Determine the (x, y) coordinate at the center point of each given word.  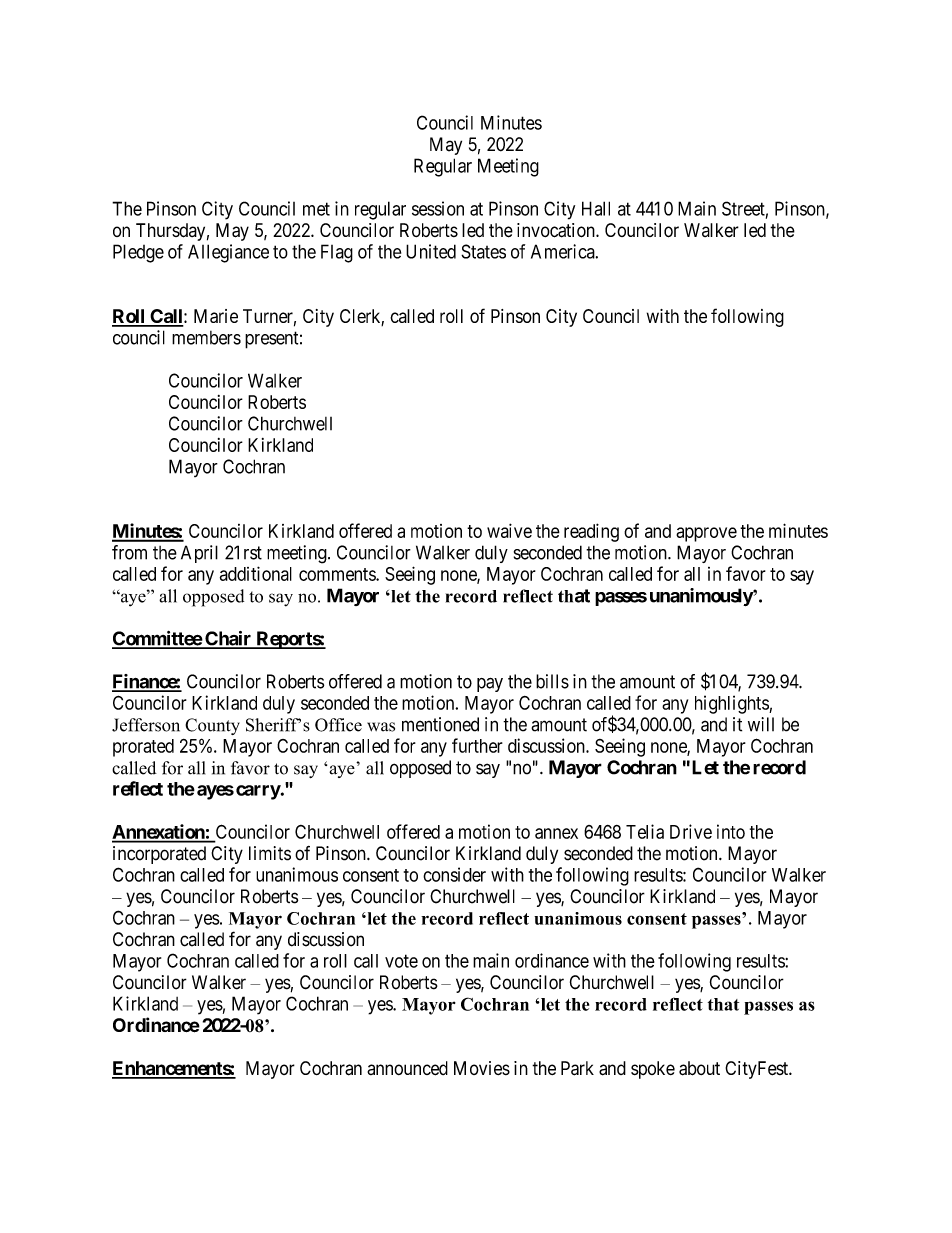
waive (509, 530)
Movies (482, 1068)
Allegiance (228, 253)
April (199, 554)
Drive (691, 831)
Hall (596, 208)
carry (258, 792)
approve (706, 534)
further (477, 745)
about (699, 1068)
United (431, 251)
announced (407, 1068)
